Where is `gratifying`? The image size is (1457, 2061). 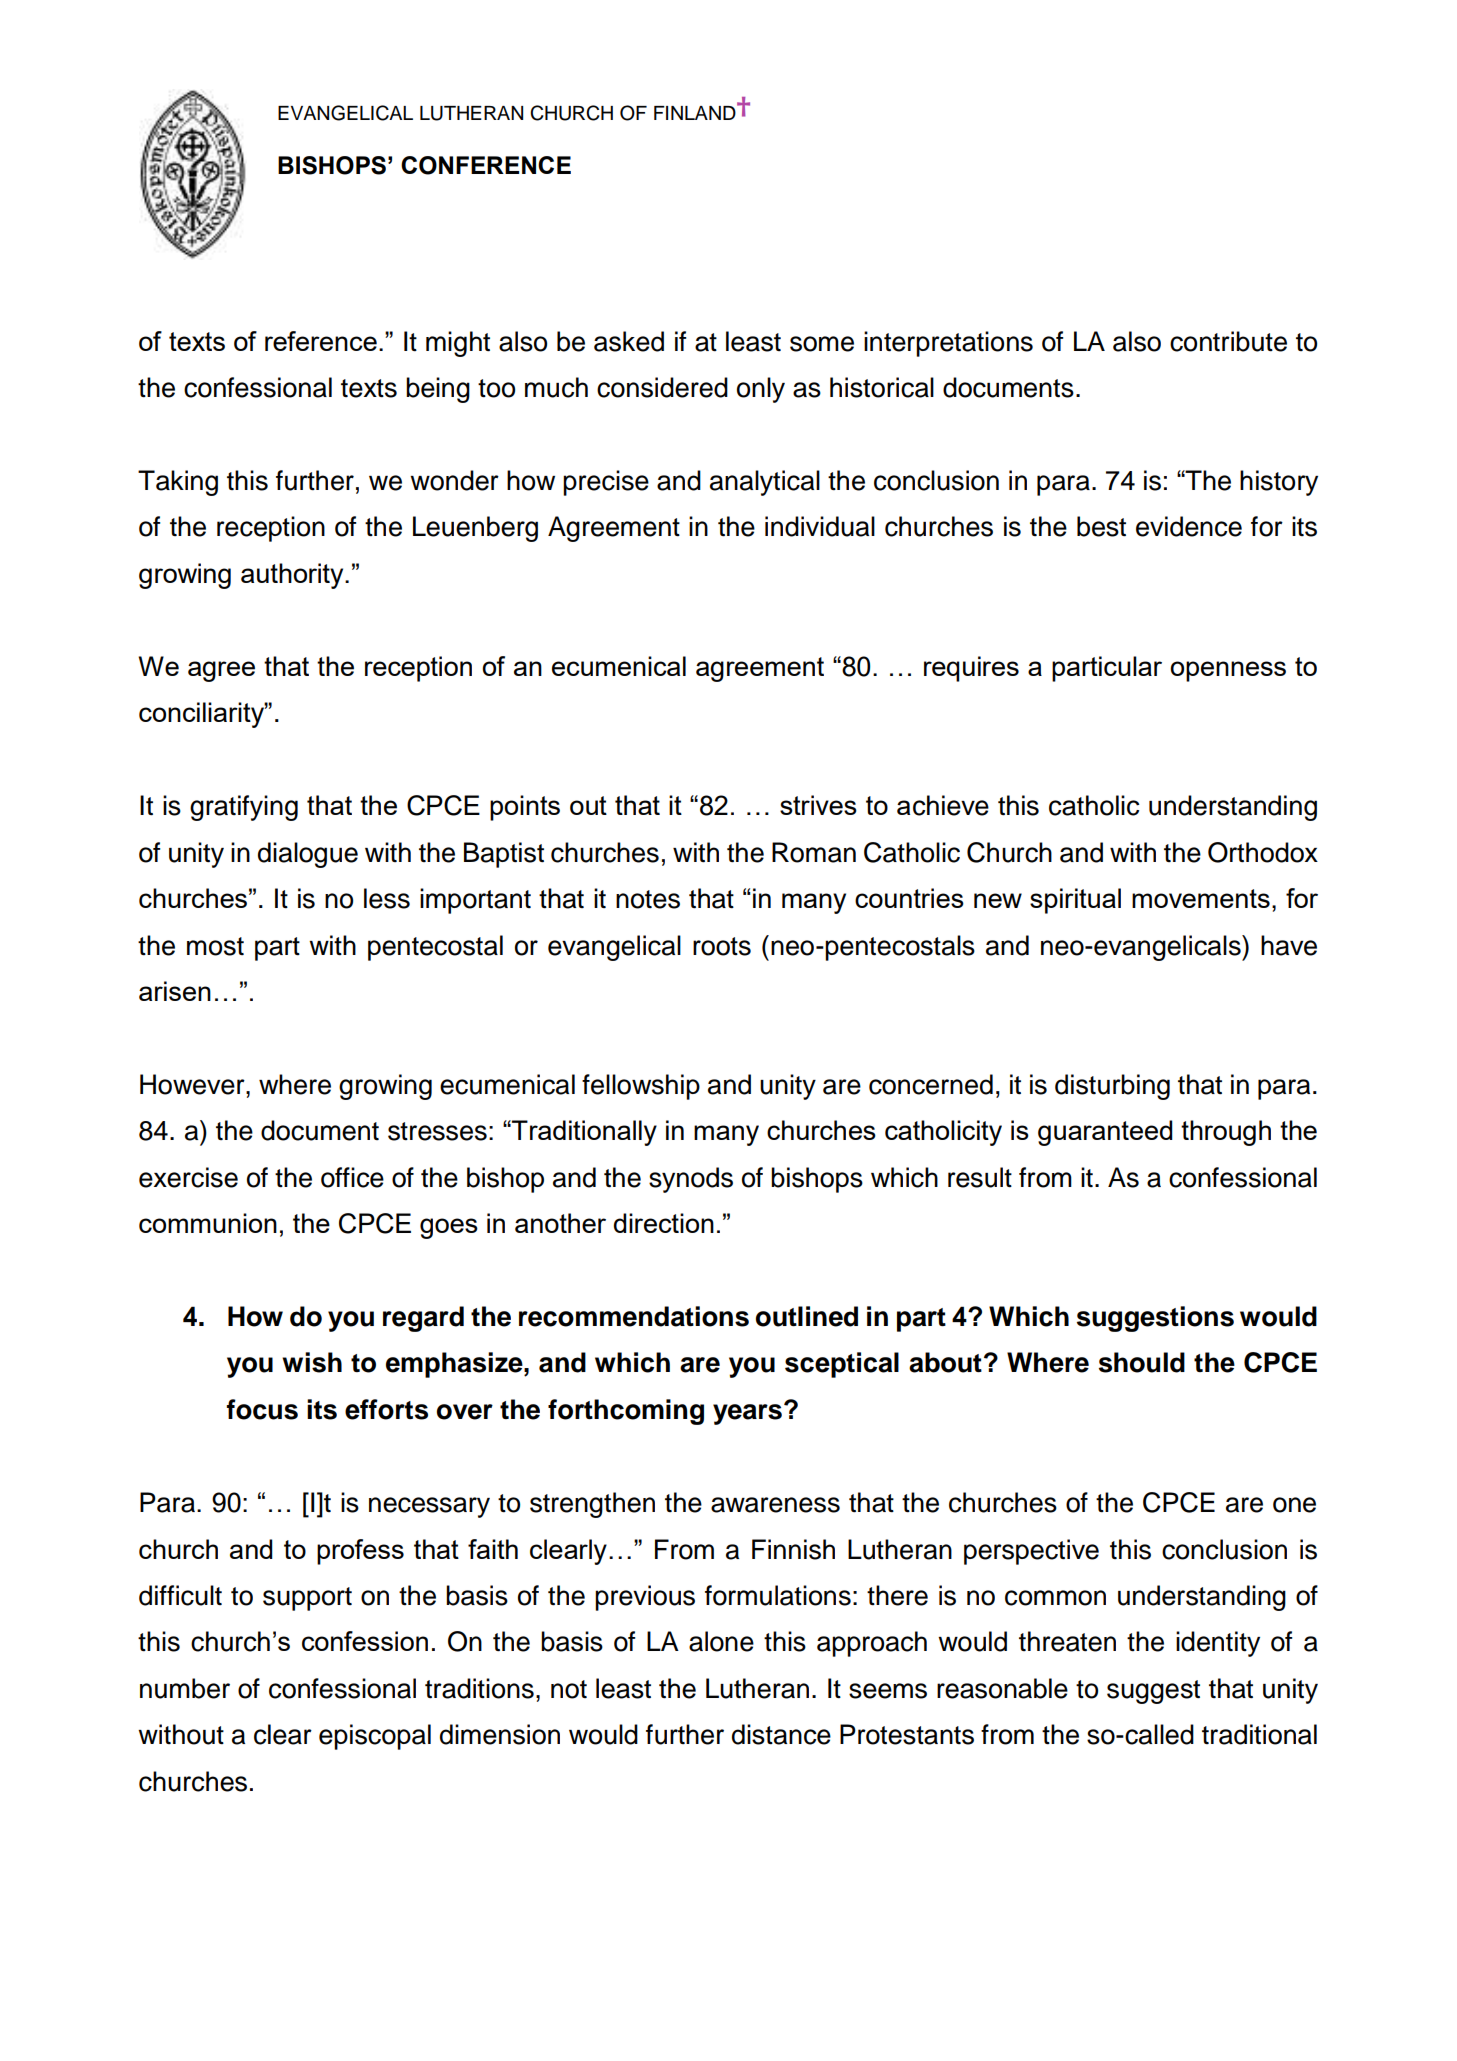
gratifying is located at coordinates (244, 808).
